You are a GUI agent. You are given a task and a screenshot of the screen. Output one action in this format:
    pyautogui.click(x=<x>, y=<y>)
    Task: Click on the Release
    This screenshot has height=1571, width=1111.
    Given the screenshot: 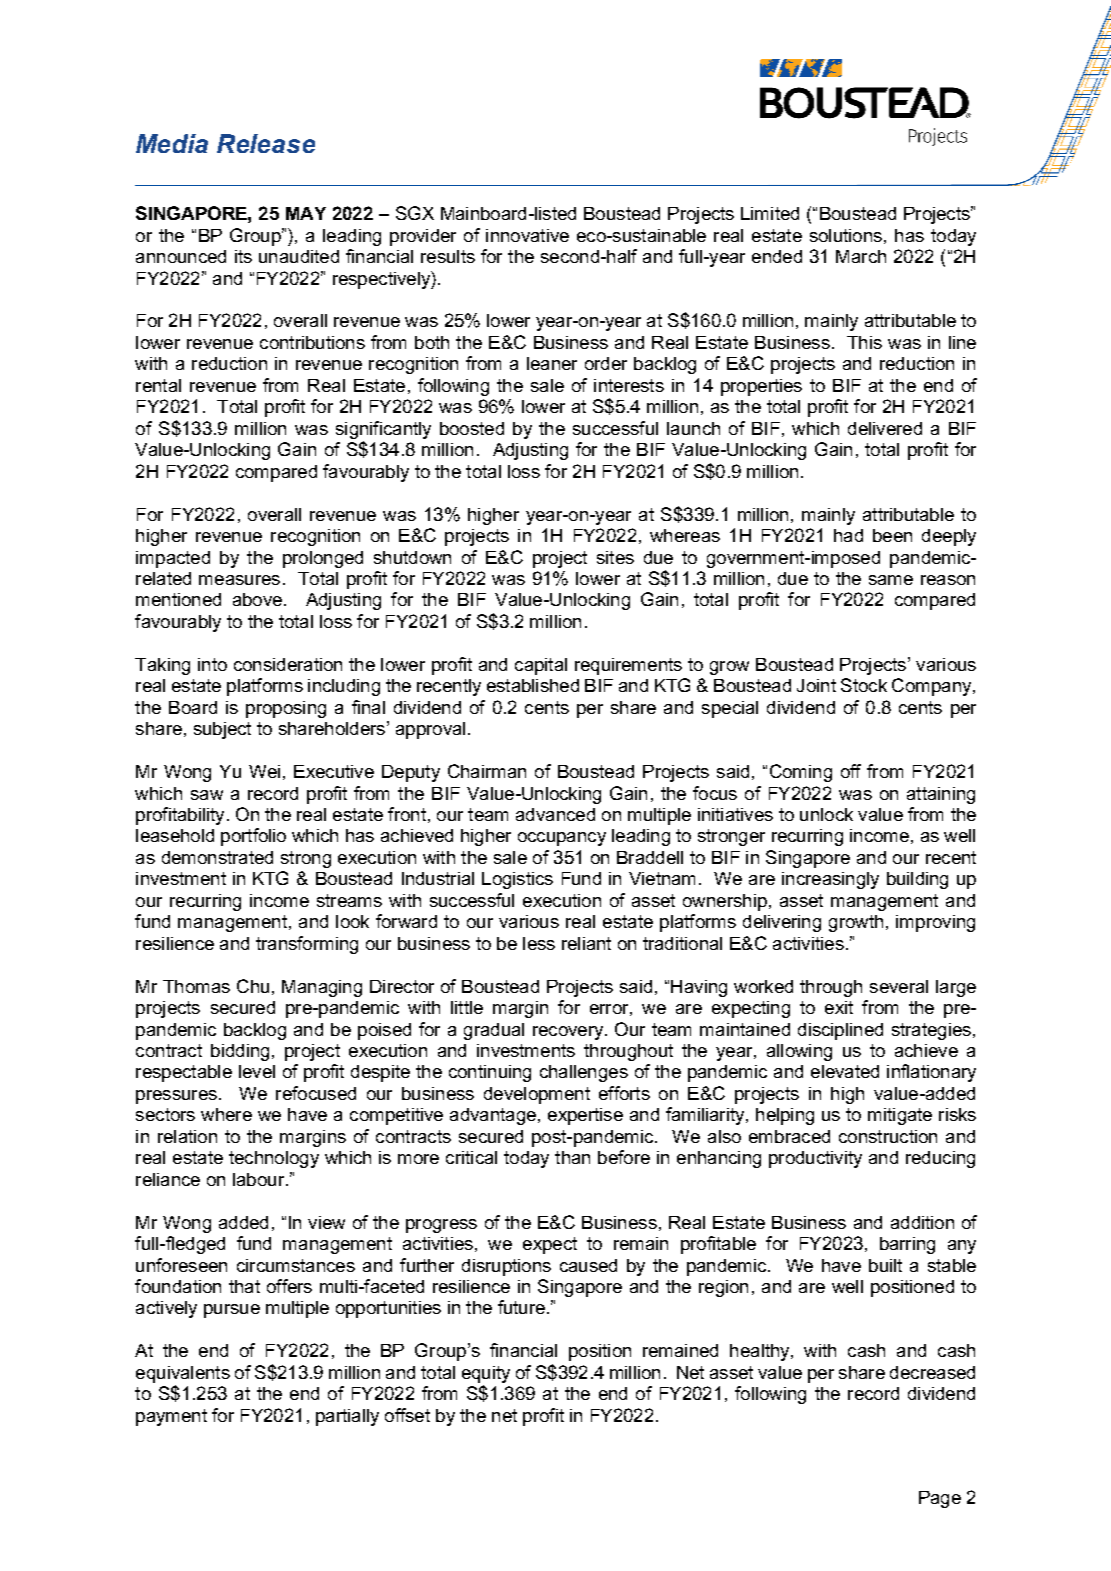 What is the action you would take?
    pyautogui.click(x=266, y=143)
